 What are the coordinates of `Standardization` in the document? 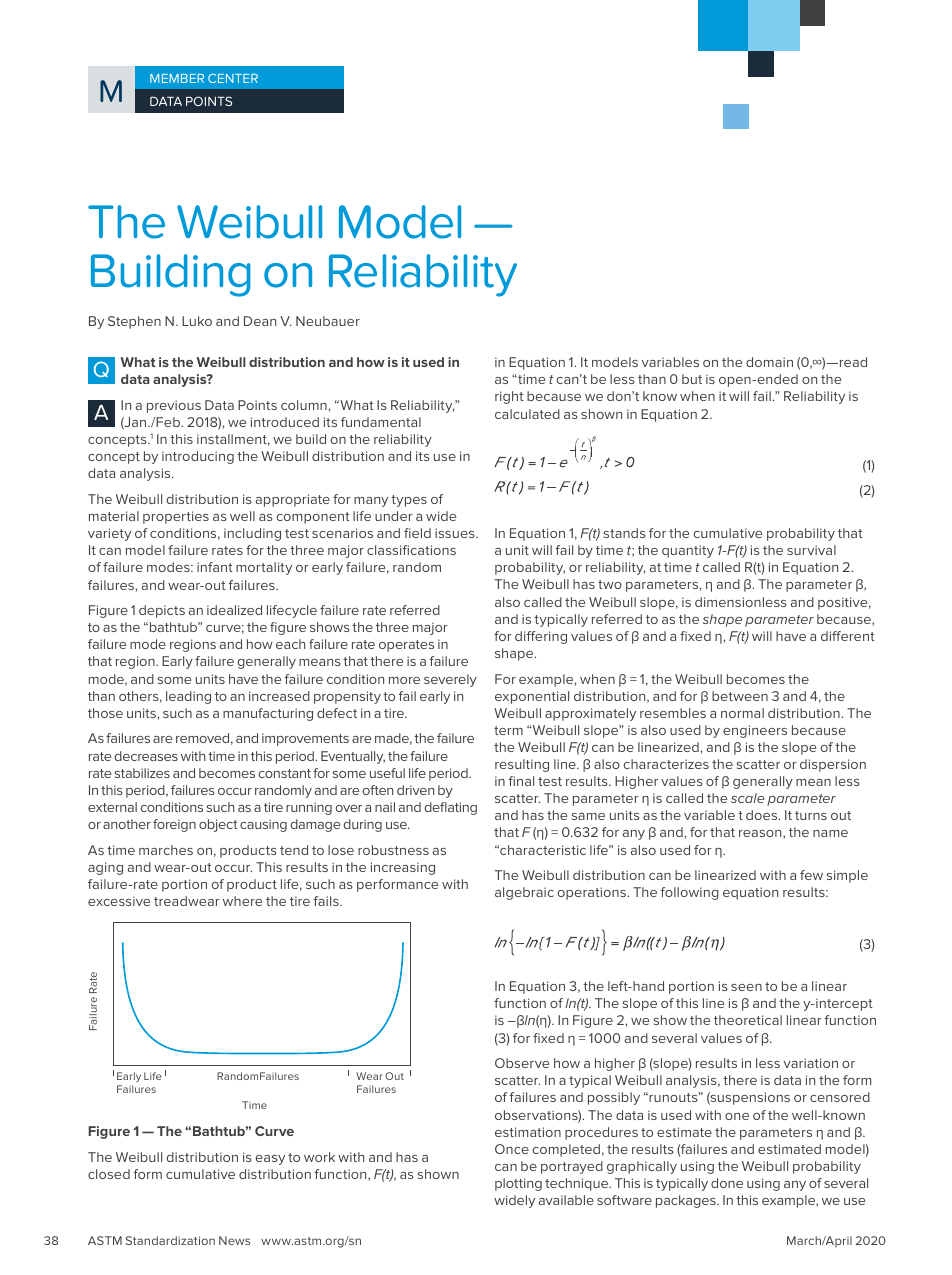 It's located at (170, 1240).
